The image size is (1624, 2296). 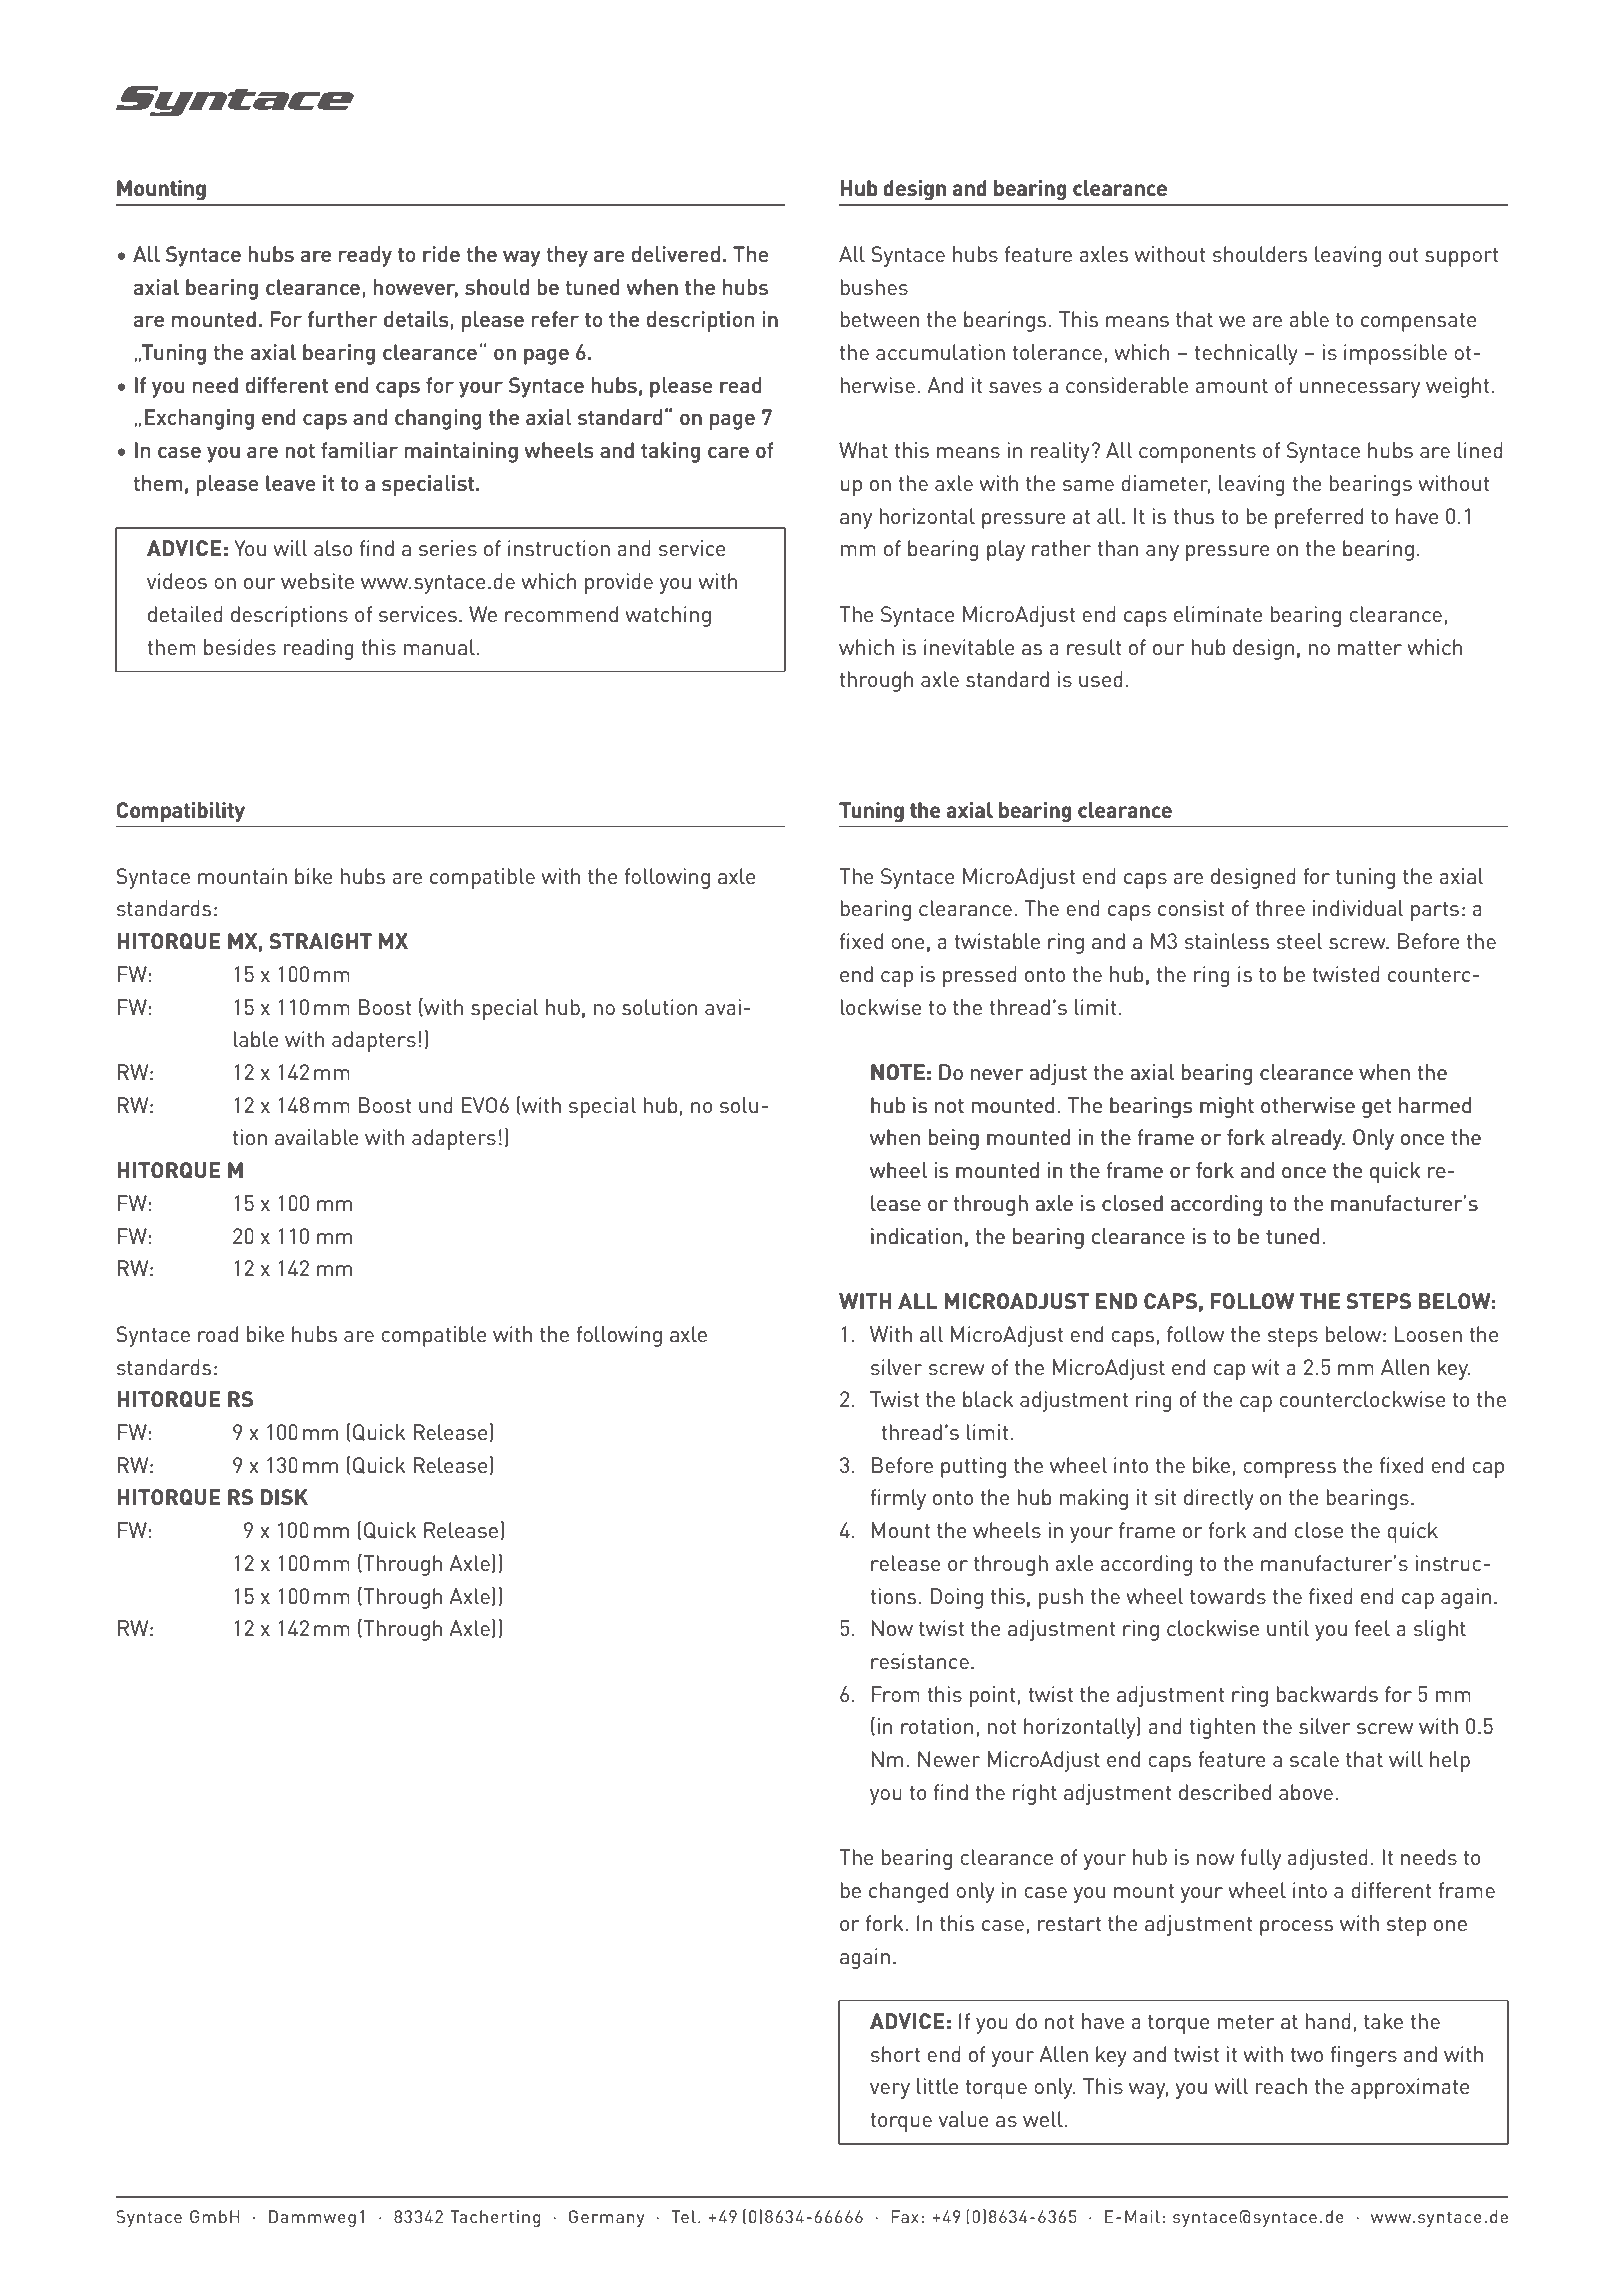 I want to click on Fax, so click(x=905, y=2216).
